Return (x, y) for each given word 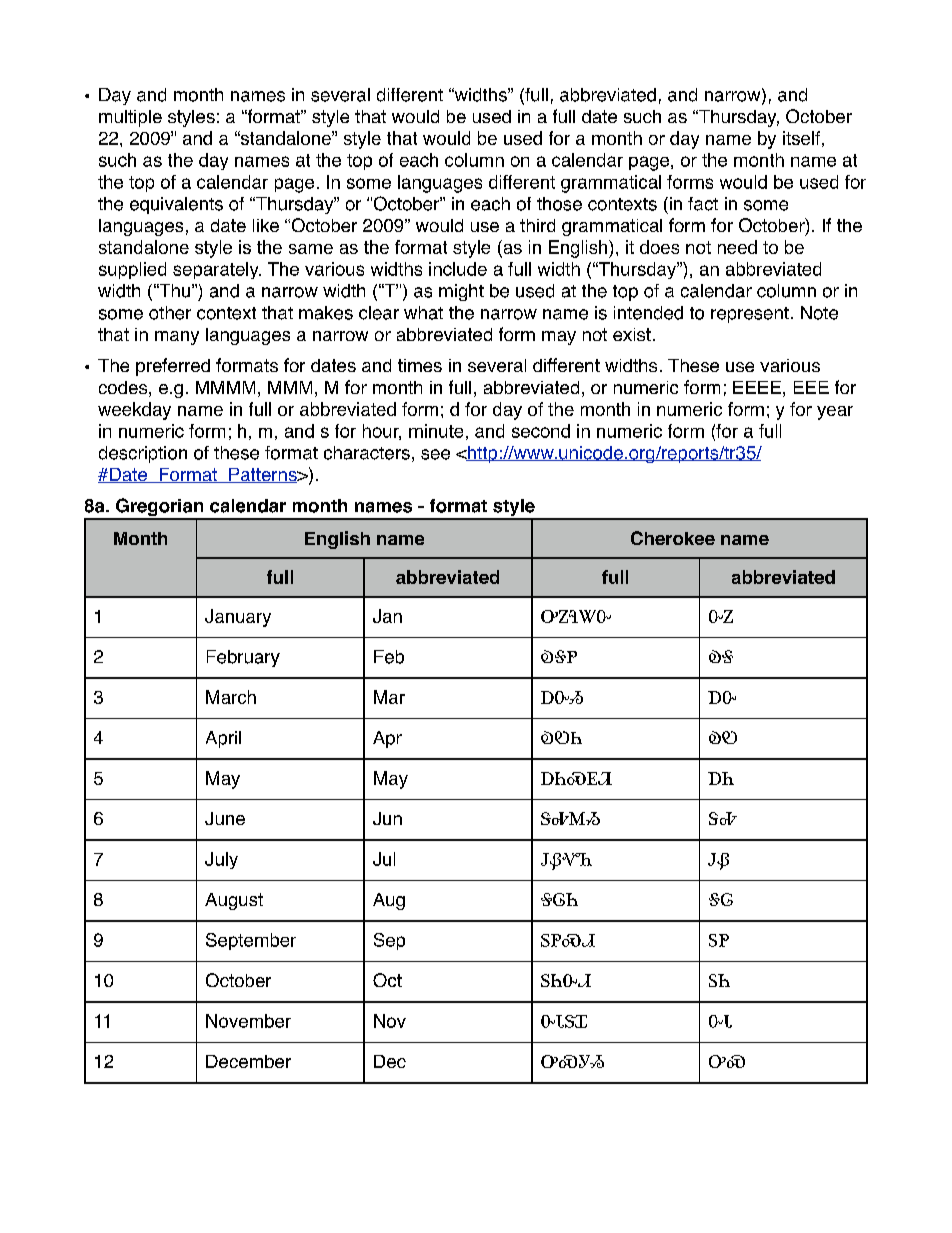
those (559, 204)
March (231, 697)
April (223, 739)
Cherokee (673, 538)
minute (436, 431)
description (143, 454)
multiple (130, 118)
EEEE (757, 387)
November (248, 1021)
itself (801, 138)
